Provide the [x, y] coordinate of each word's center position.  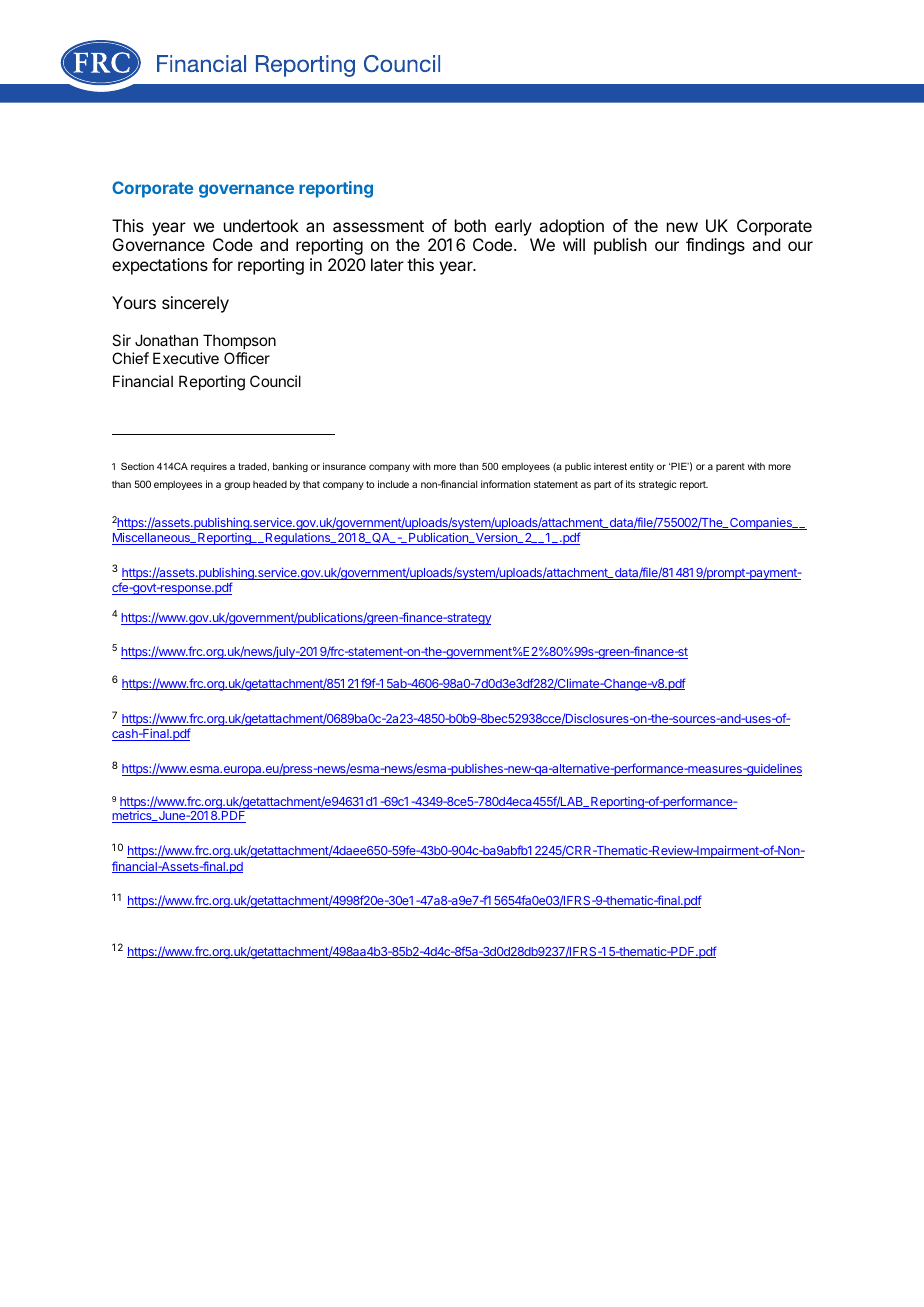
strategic [657, 485]
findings [715, 246]
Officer [247, 358]
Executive [186, 358]
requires [209, 467]
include [393, 484]
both [470, 225]
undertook [261, 225]
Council [275, 381]
